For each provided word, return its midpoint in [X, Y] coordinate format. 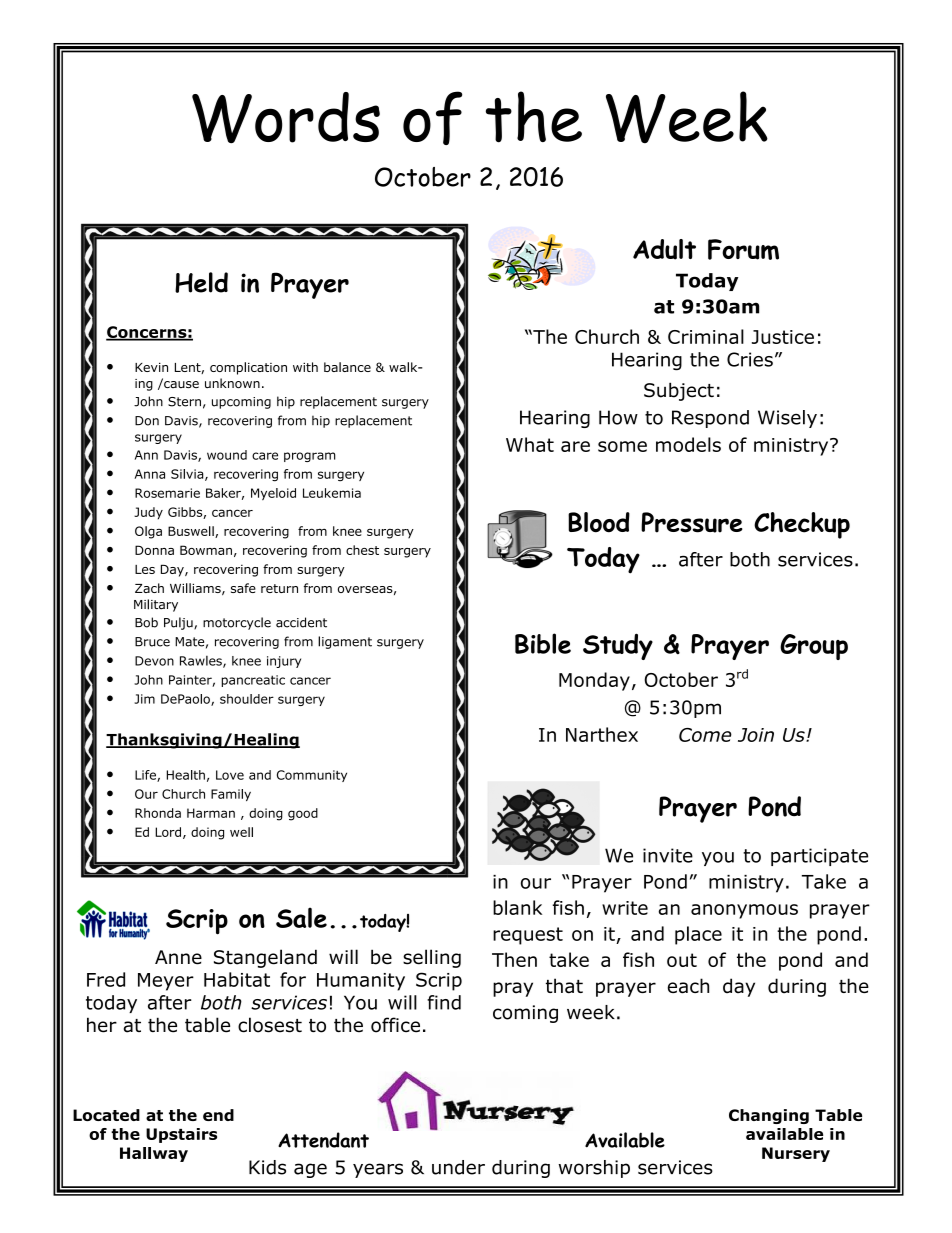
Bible [543, 643]
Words [286, 118]
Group [814, 647]
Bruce [152, 642]
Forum [743, 249]
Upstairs [181, 1135]
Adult [664, 249]
